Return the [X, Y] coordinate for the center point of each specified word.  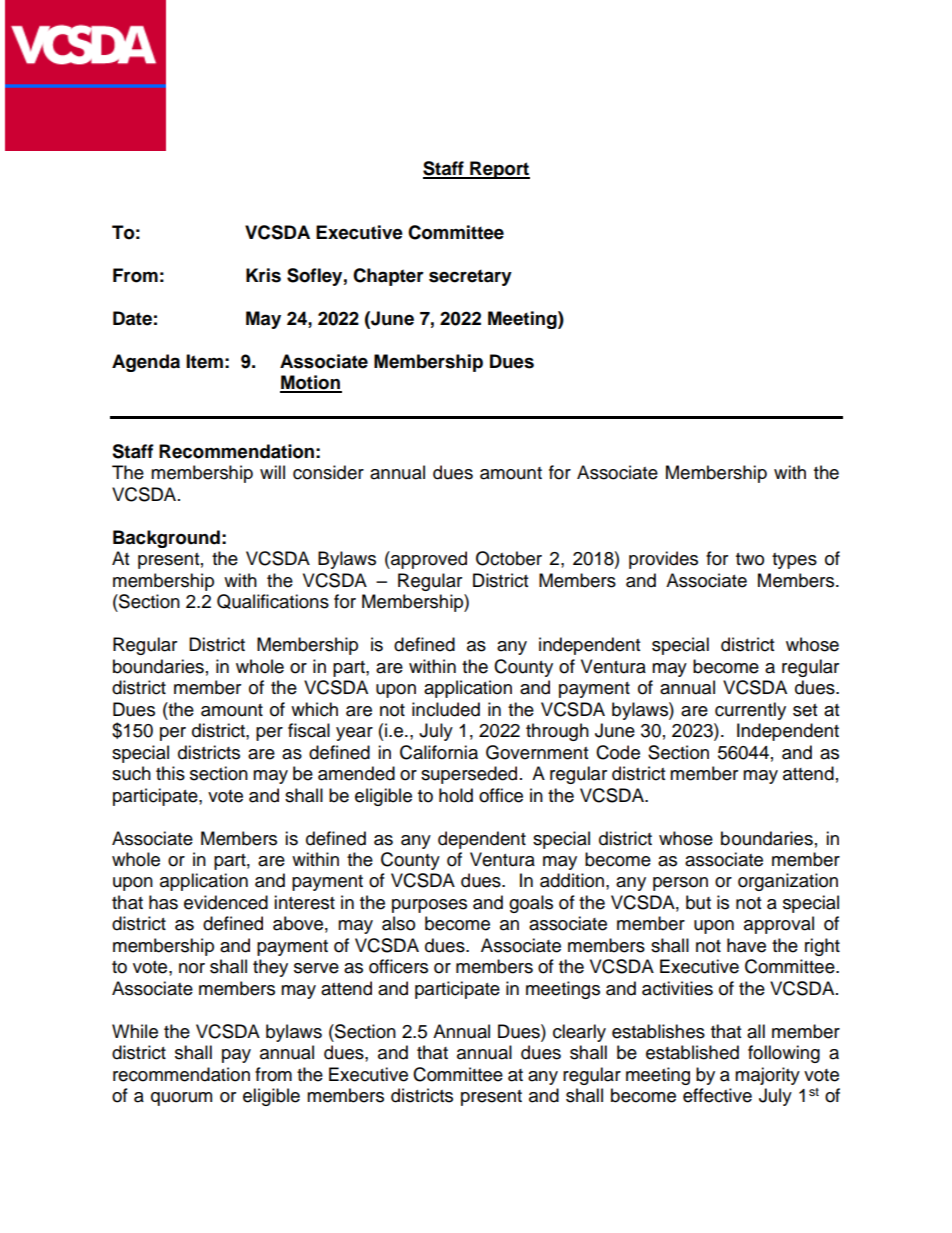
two [750, 559]
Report [499, 170]
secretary [470, 277]
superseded [469, 775]
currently [750, 711]
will [272, 472]
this [170, 773]
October [509, 558]
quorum [181, 1099]
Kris [263, 275]
